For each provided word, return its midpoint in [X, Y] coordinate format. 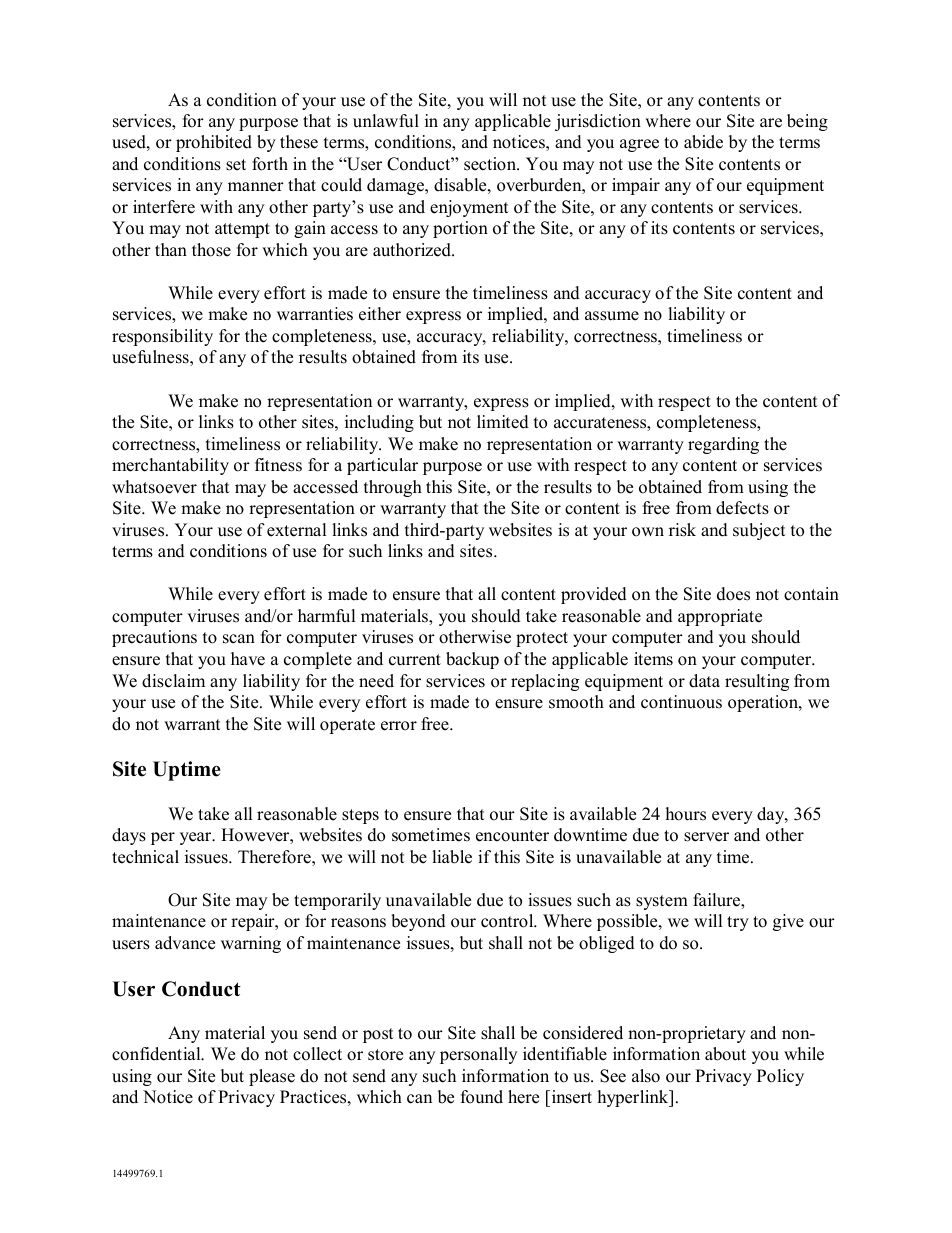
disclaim [173, 681]
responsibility [162, 337]
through [393, 488]
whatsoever [154, 487]
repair [254, 922]
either [380, 314]
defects [742, 508]
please [272, 1077]
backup [472, 660]
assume [612, 316]
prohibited [214, 143]
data [704, 681]
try [738, 923]
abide [703, 142]
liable [452, 857]
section [491, 164]
